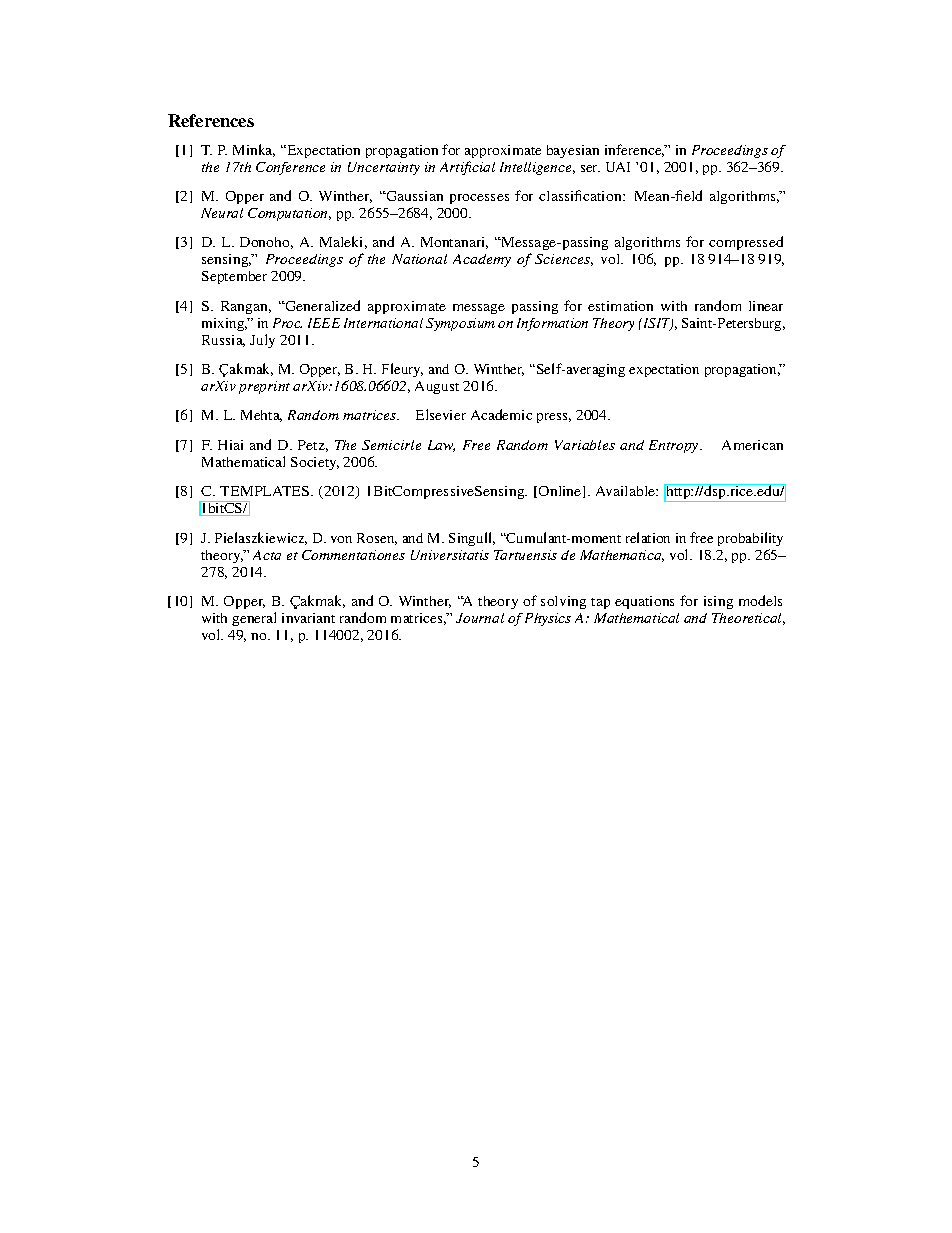  I want to click on Artificial, so click(467, 168).
